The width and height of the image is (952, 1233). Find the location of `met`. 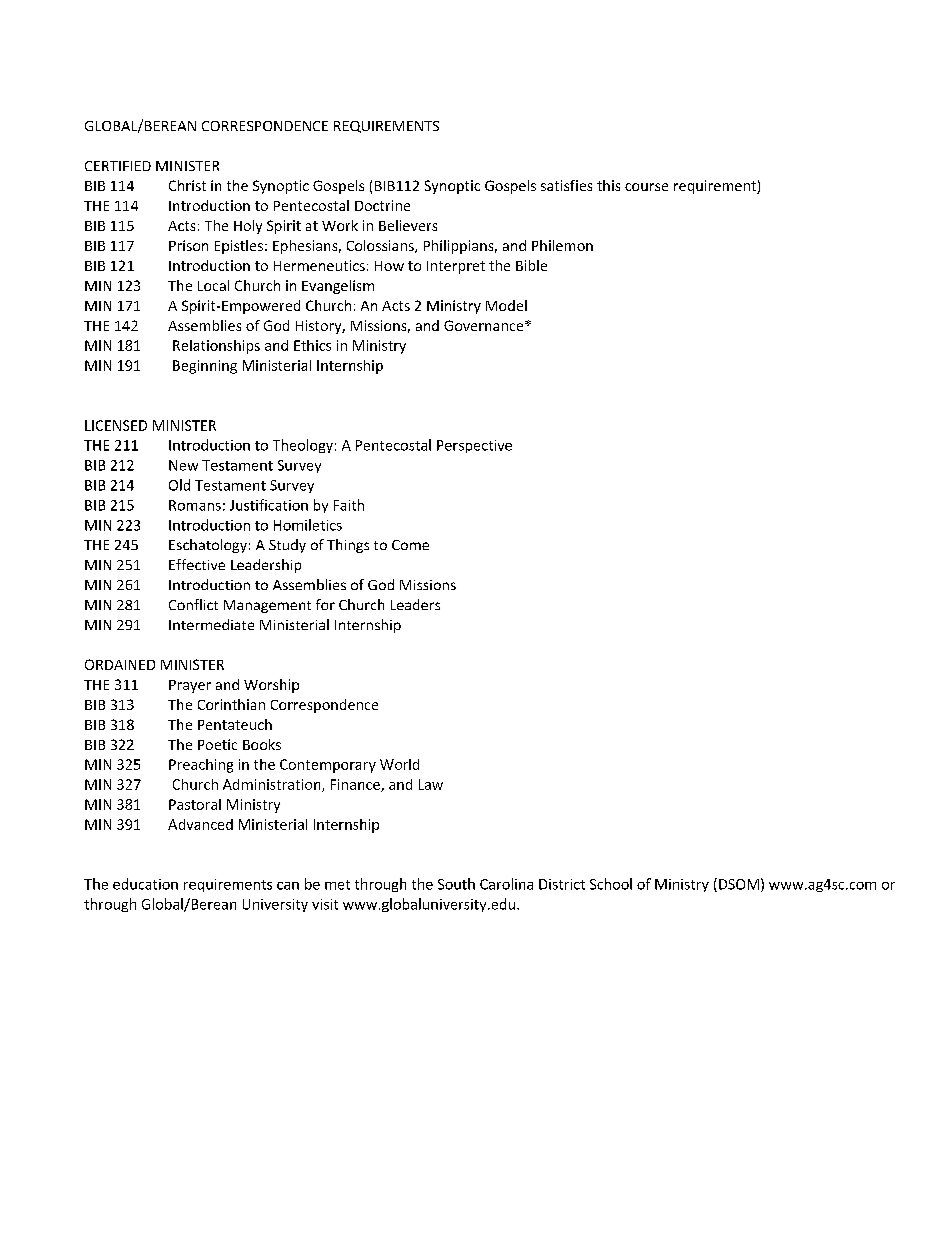

met is located at coordinates (337, 885).
